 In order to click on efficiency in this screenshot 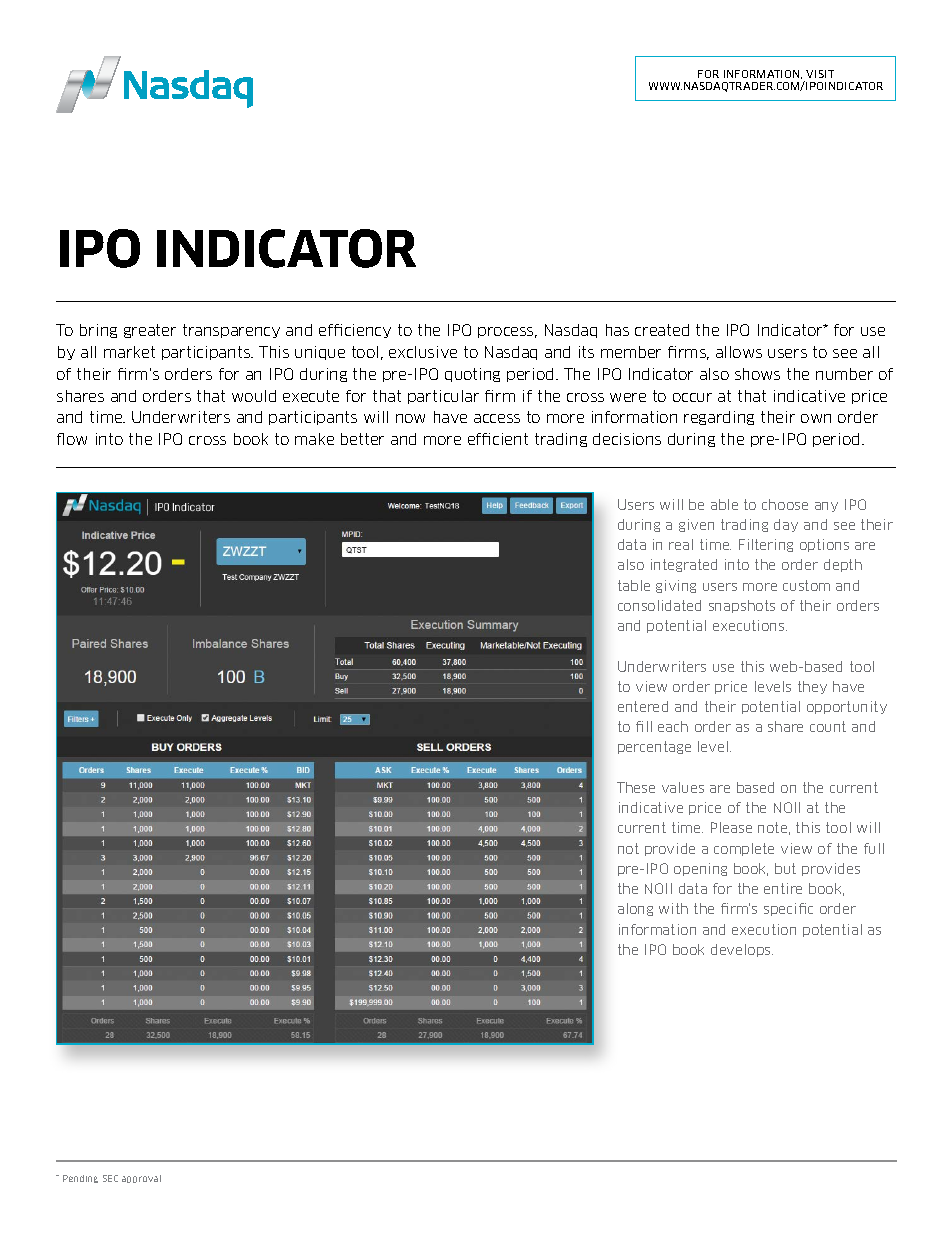, I will do `click(355, 331)`.
